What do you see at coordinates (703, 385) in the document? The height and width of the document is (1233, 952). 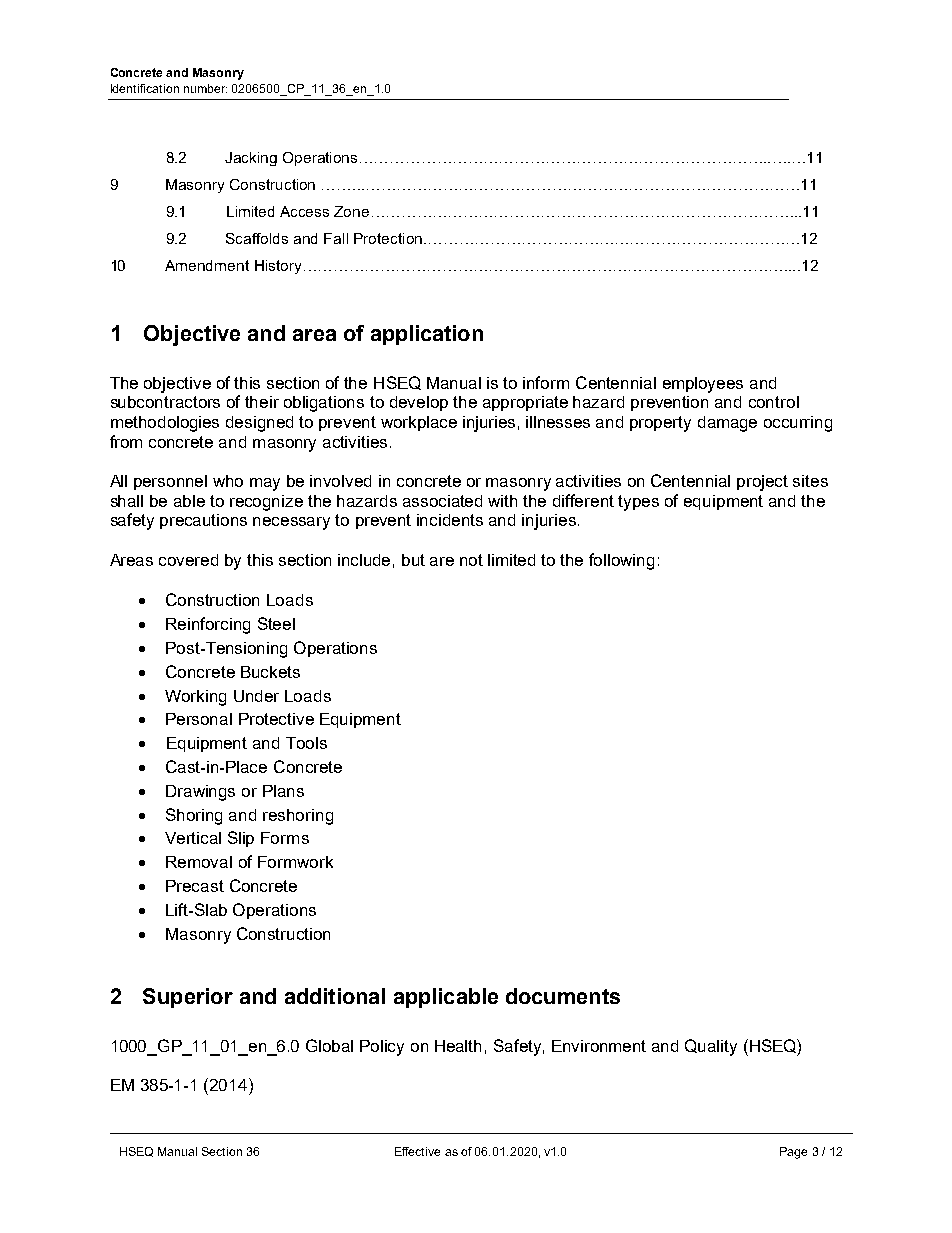 I see `employees` at bounding box center [703, 385].
